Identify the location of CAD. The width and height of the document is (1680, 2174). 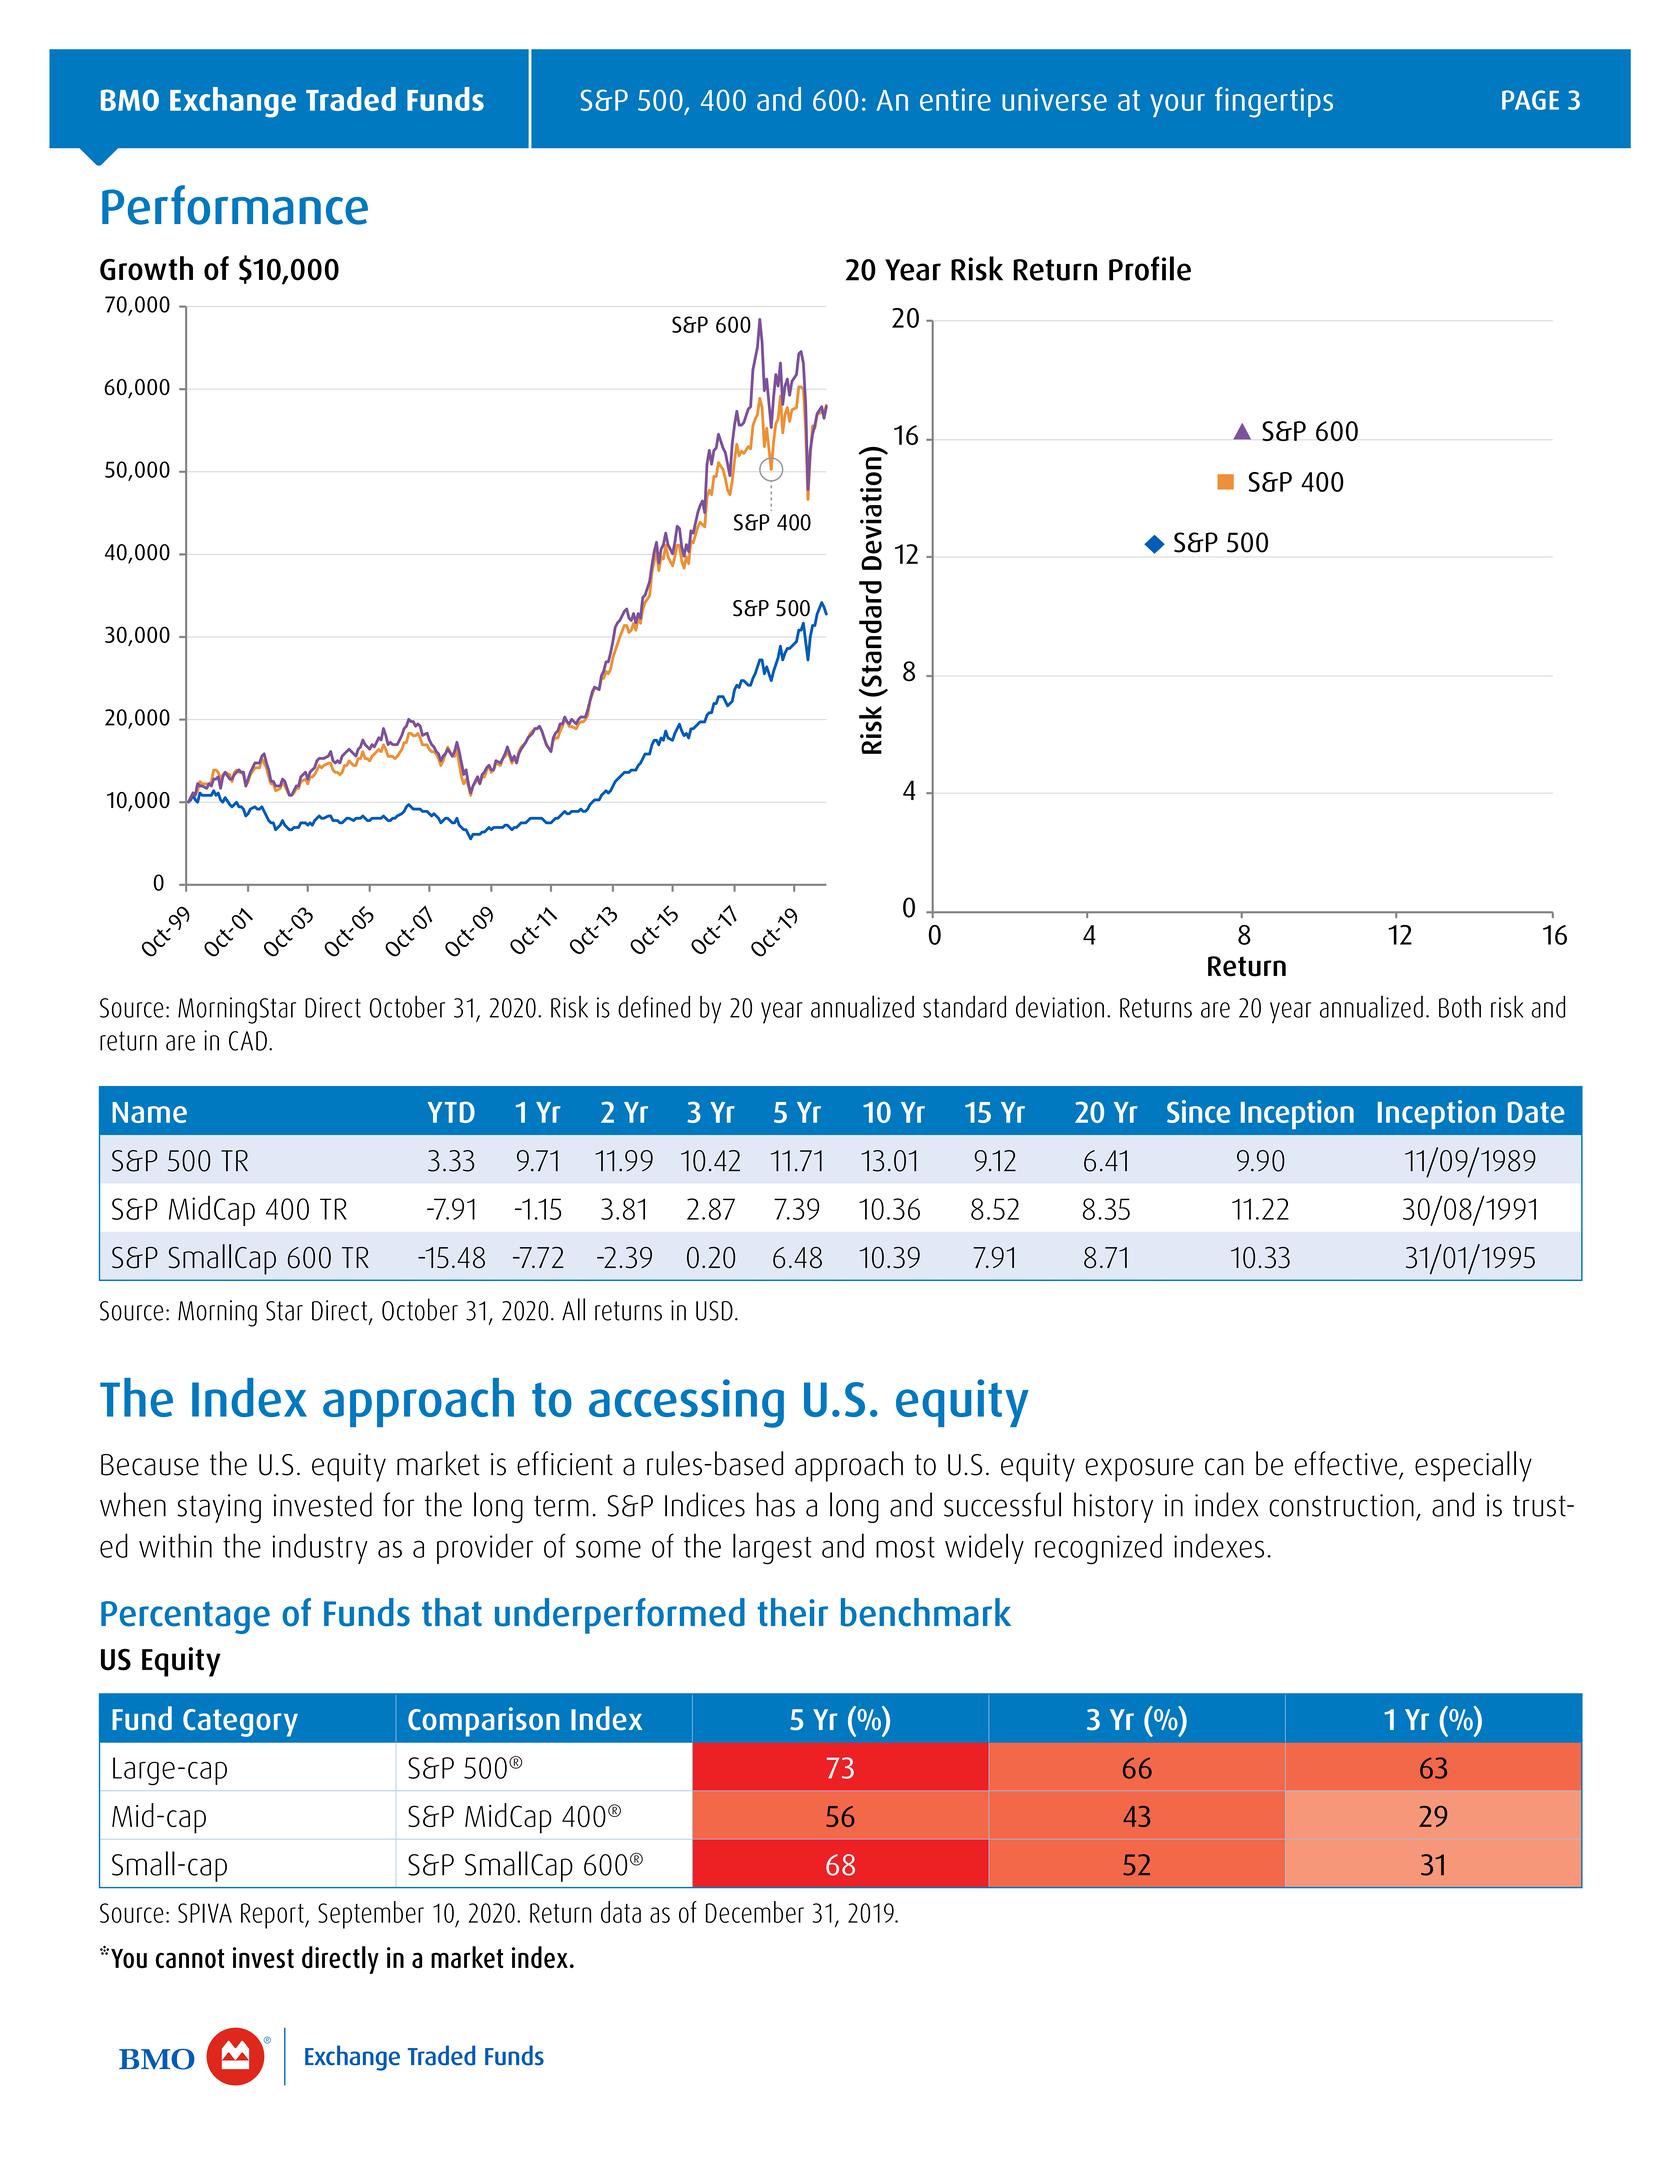
(248, 1041).
